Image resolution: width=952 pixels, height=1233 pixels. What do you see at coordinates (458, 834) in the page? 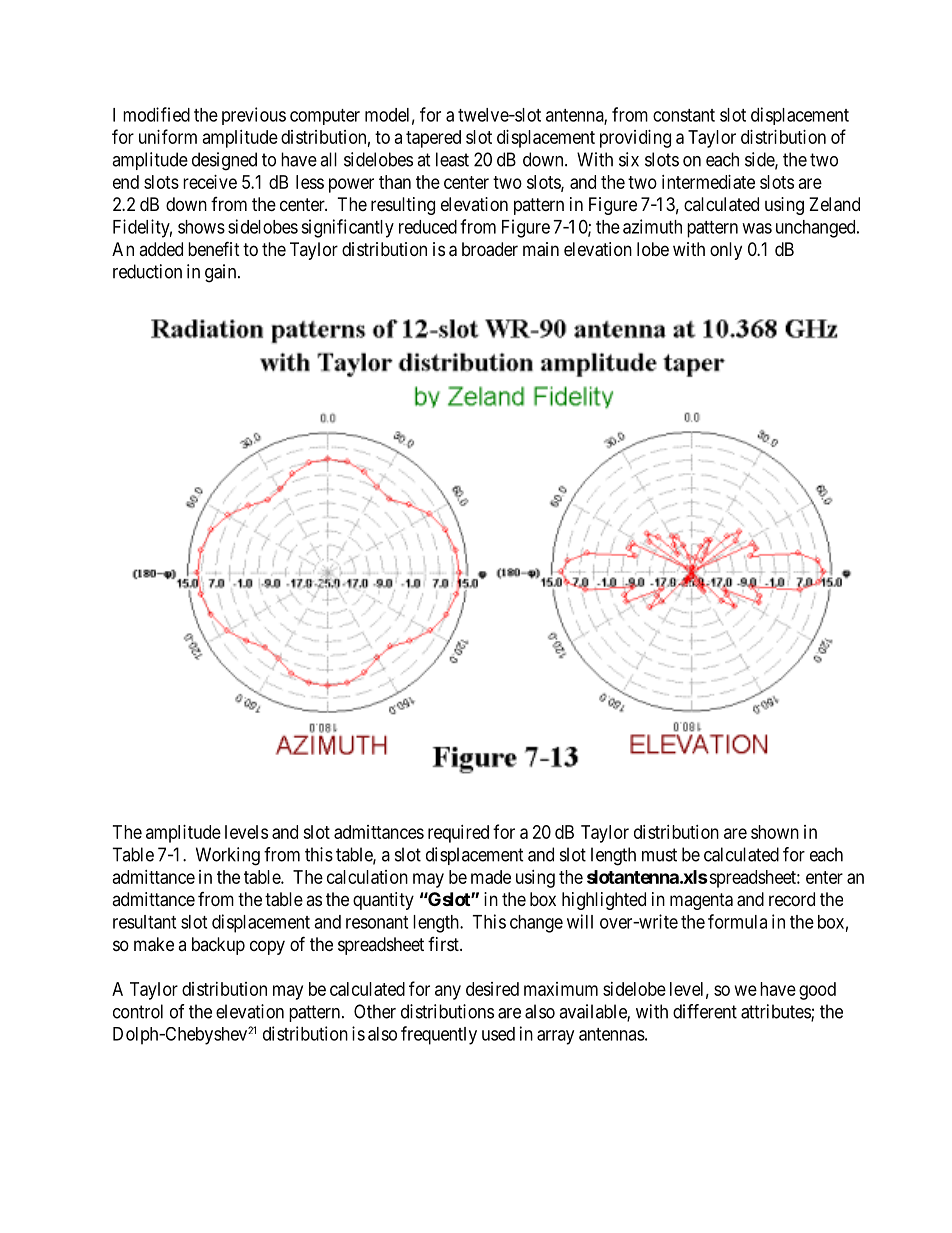
I see `required` at bounding box center [458, 834].
